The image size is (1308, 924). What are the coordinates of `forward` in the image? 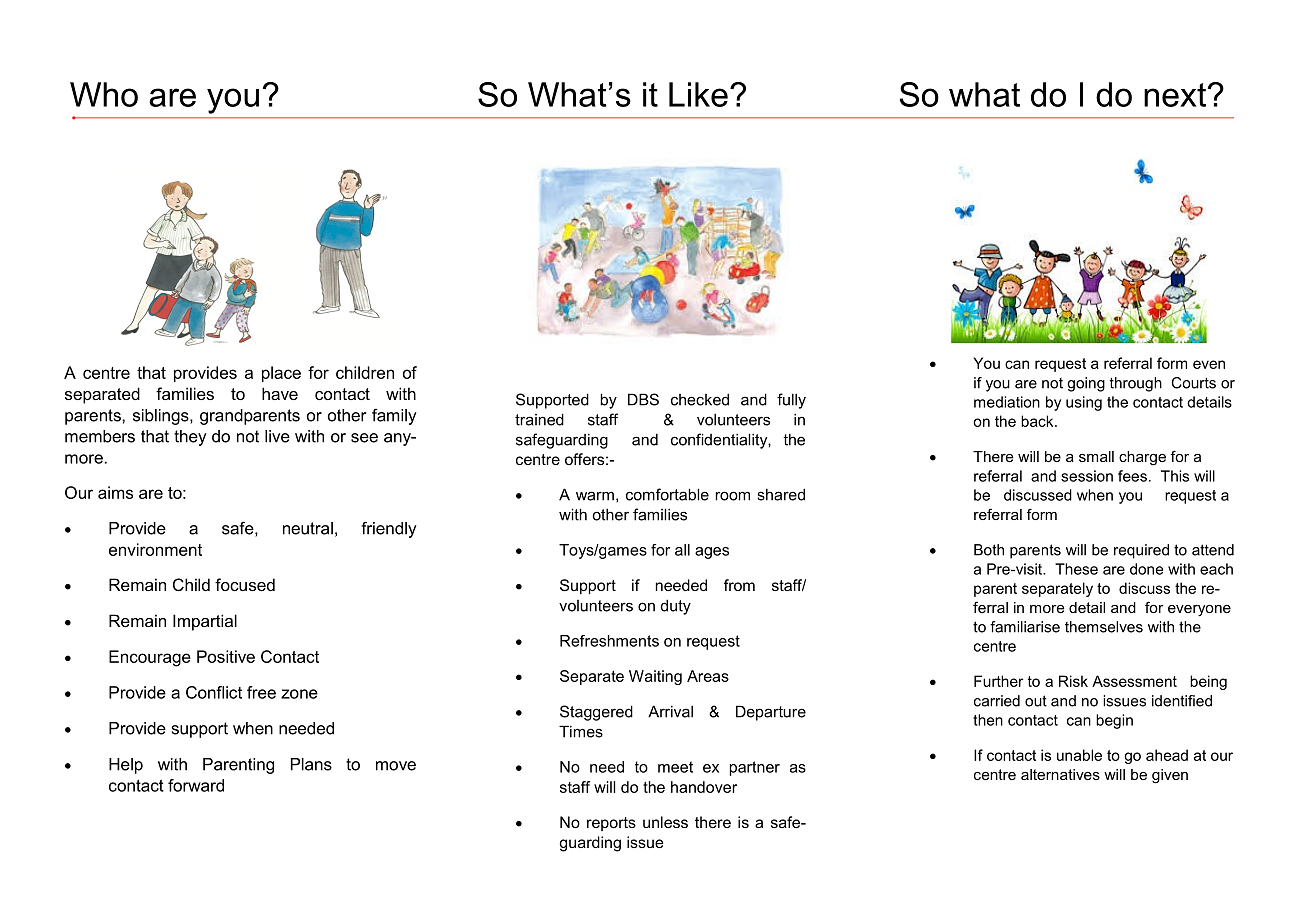 It's located at (196, 785).
